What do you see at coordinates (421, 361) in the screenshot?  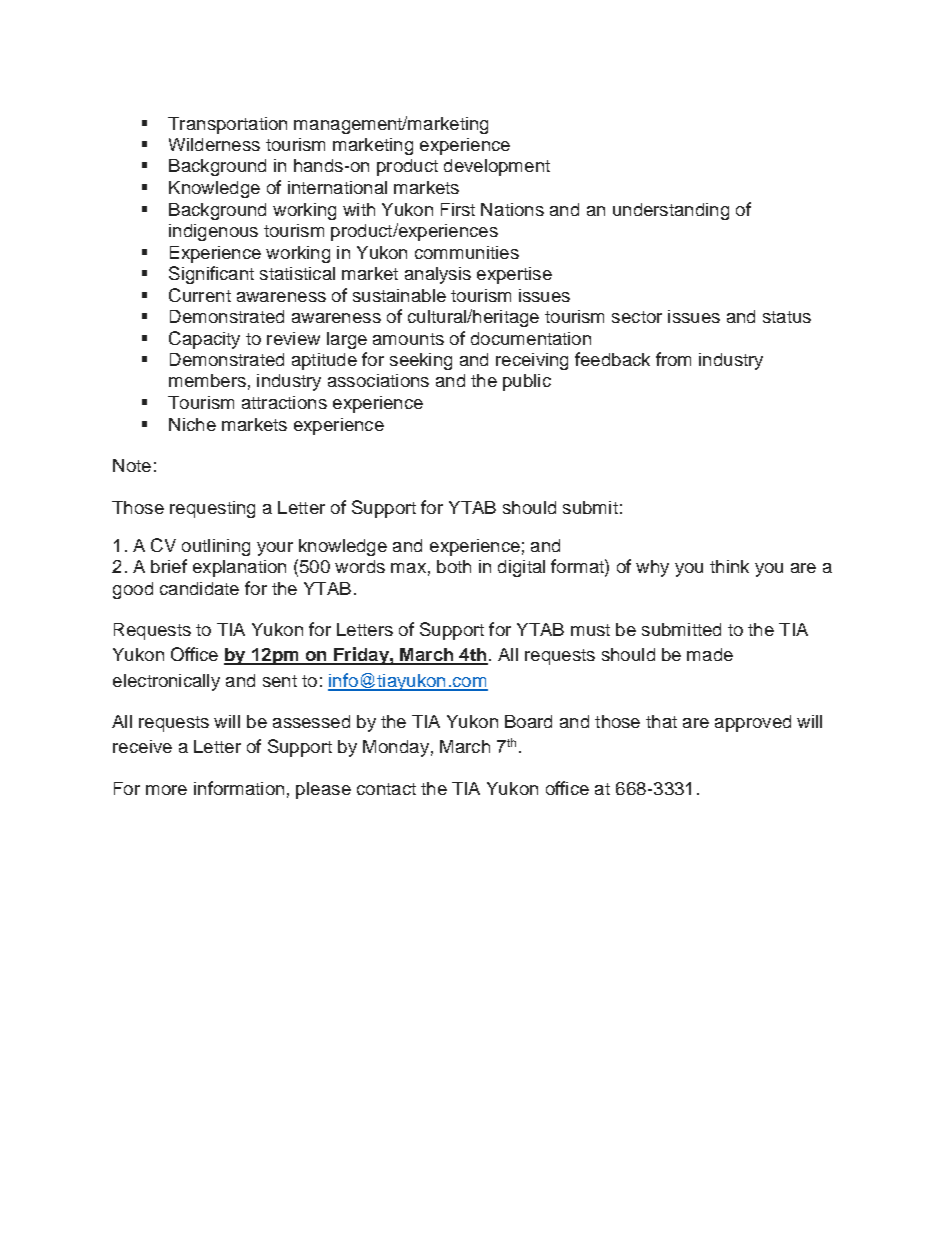 I see `seeking` at bounding box center [421, 361].
